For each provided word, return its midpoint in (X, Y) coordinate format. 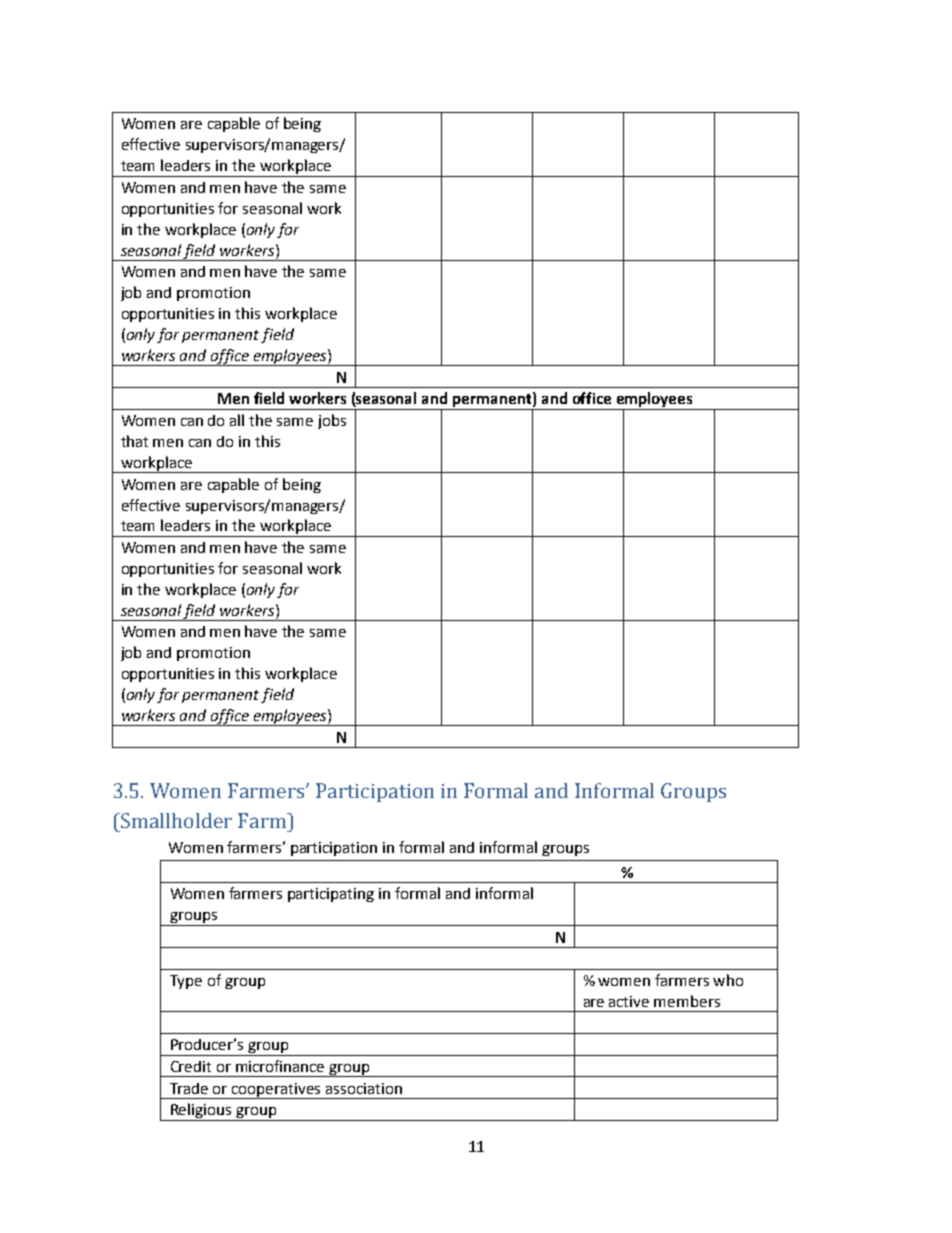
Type (186, 982)
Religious (201, 1112)
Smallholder (175, 820)
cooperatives (277, 1091)
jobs (332, 421)
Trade (189, 1088)
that (134, 441)
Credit (191, 1066)
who (728, 980)
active (629, 1001)
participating (331, 895)
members (687, 1001)
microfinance (280, 1066)
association (364, 1088)
